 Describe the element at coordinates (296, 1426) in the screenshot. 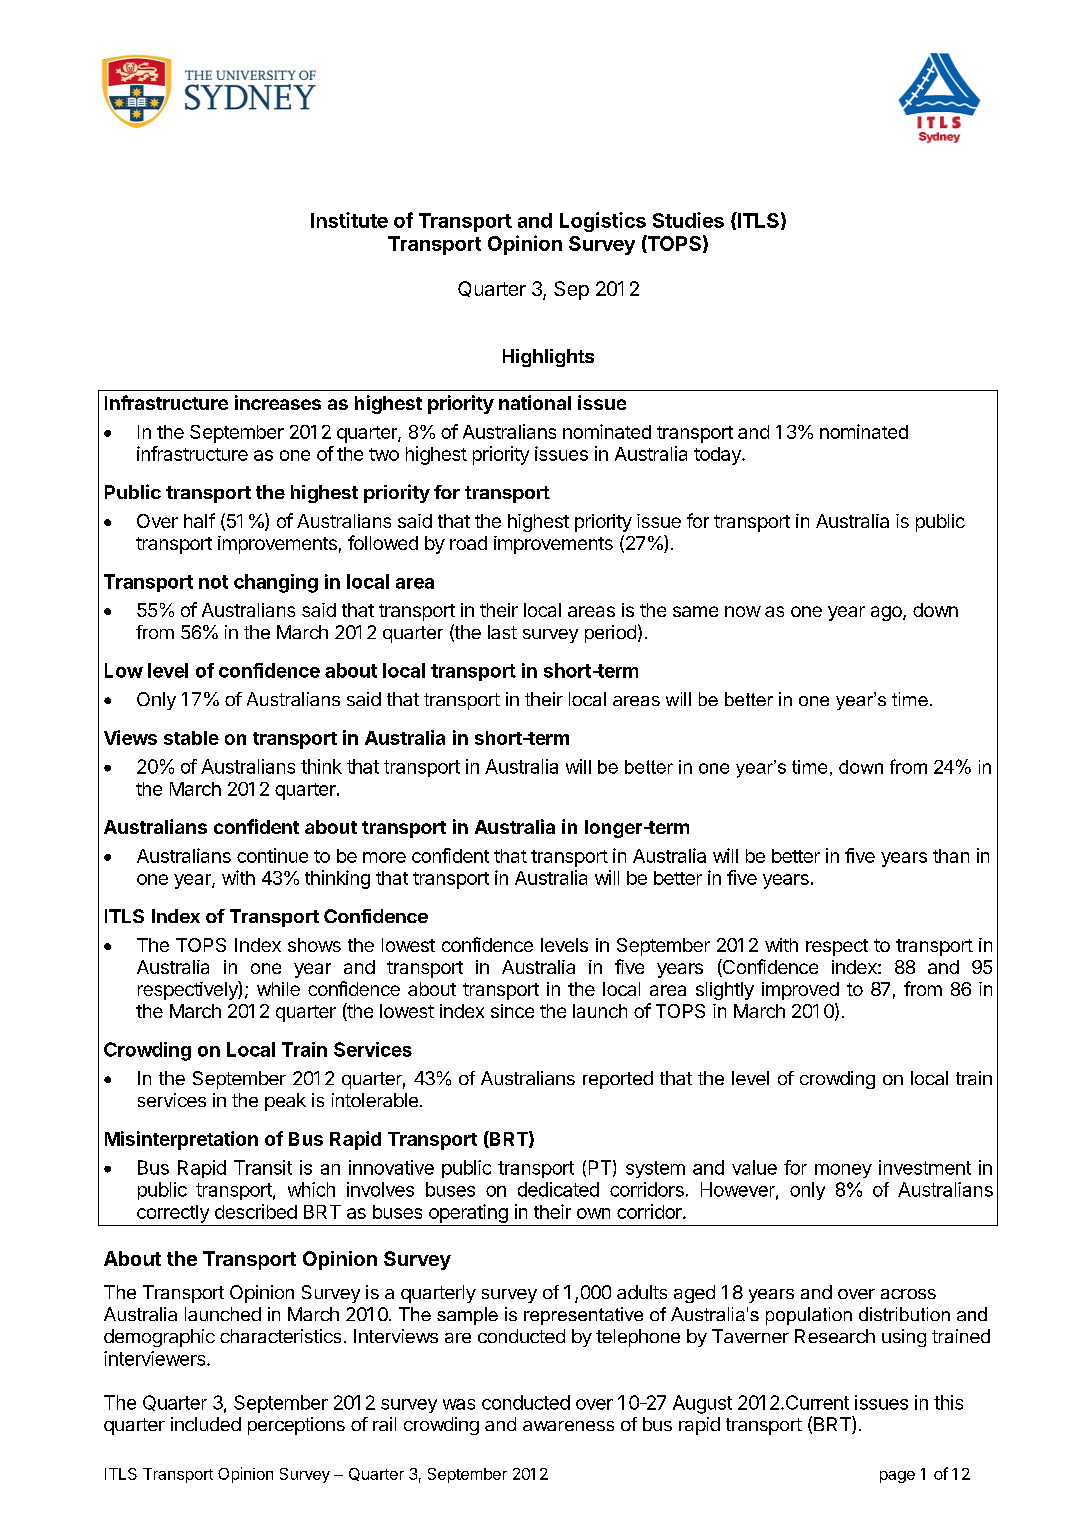

I see `perceptions` at that location.
